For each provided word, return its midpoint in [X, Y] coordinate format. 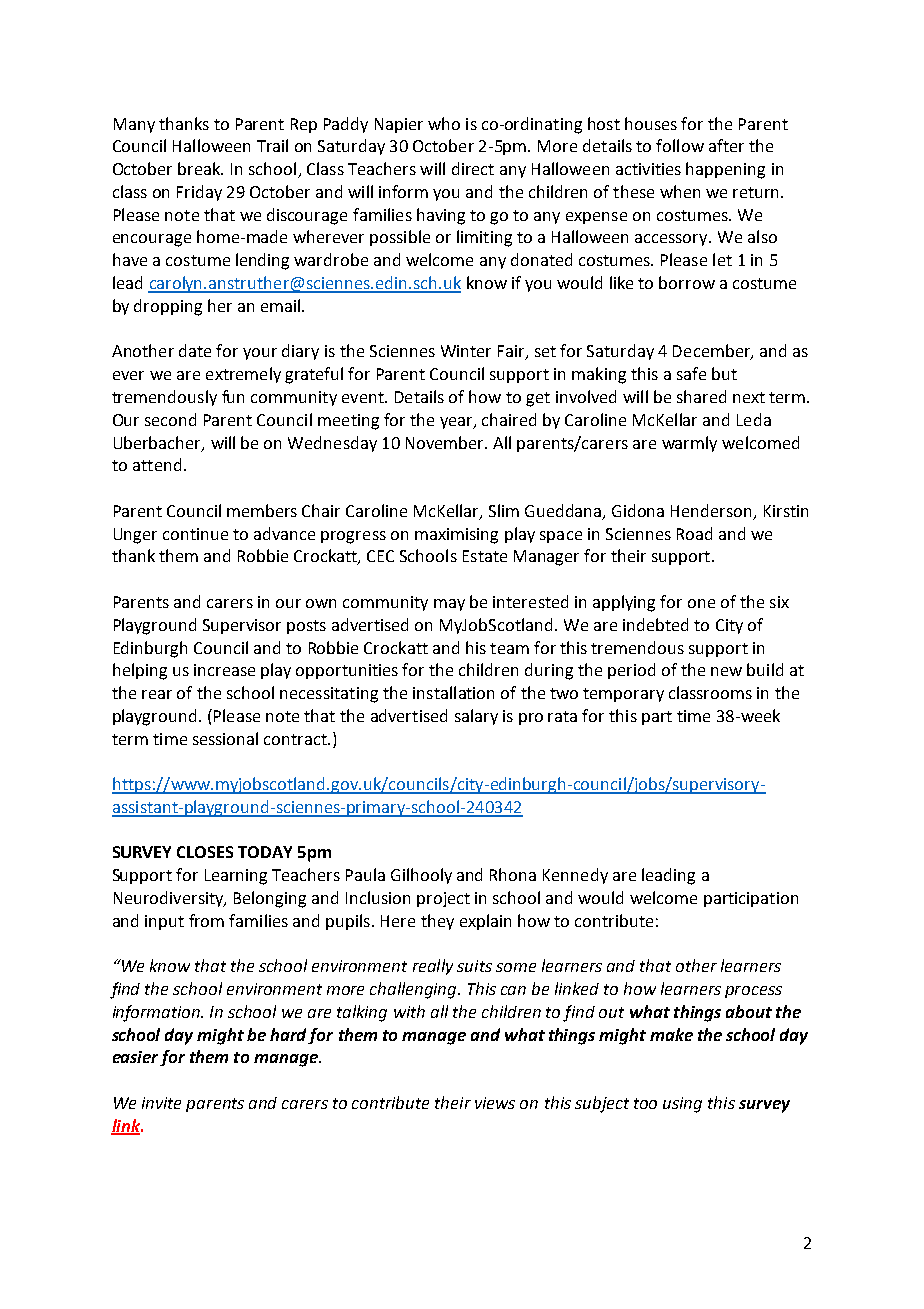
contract [296, 739]
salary [476, 717]
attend [157, 464]
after [726, 145]
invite [161, 1103]
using [682, 1105]
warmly [689, 444]
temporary [623, 695]
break [200, 168]
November [446, 442]
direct [473, 168]
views [495, 1103]
